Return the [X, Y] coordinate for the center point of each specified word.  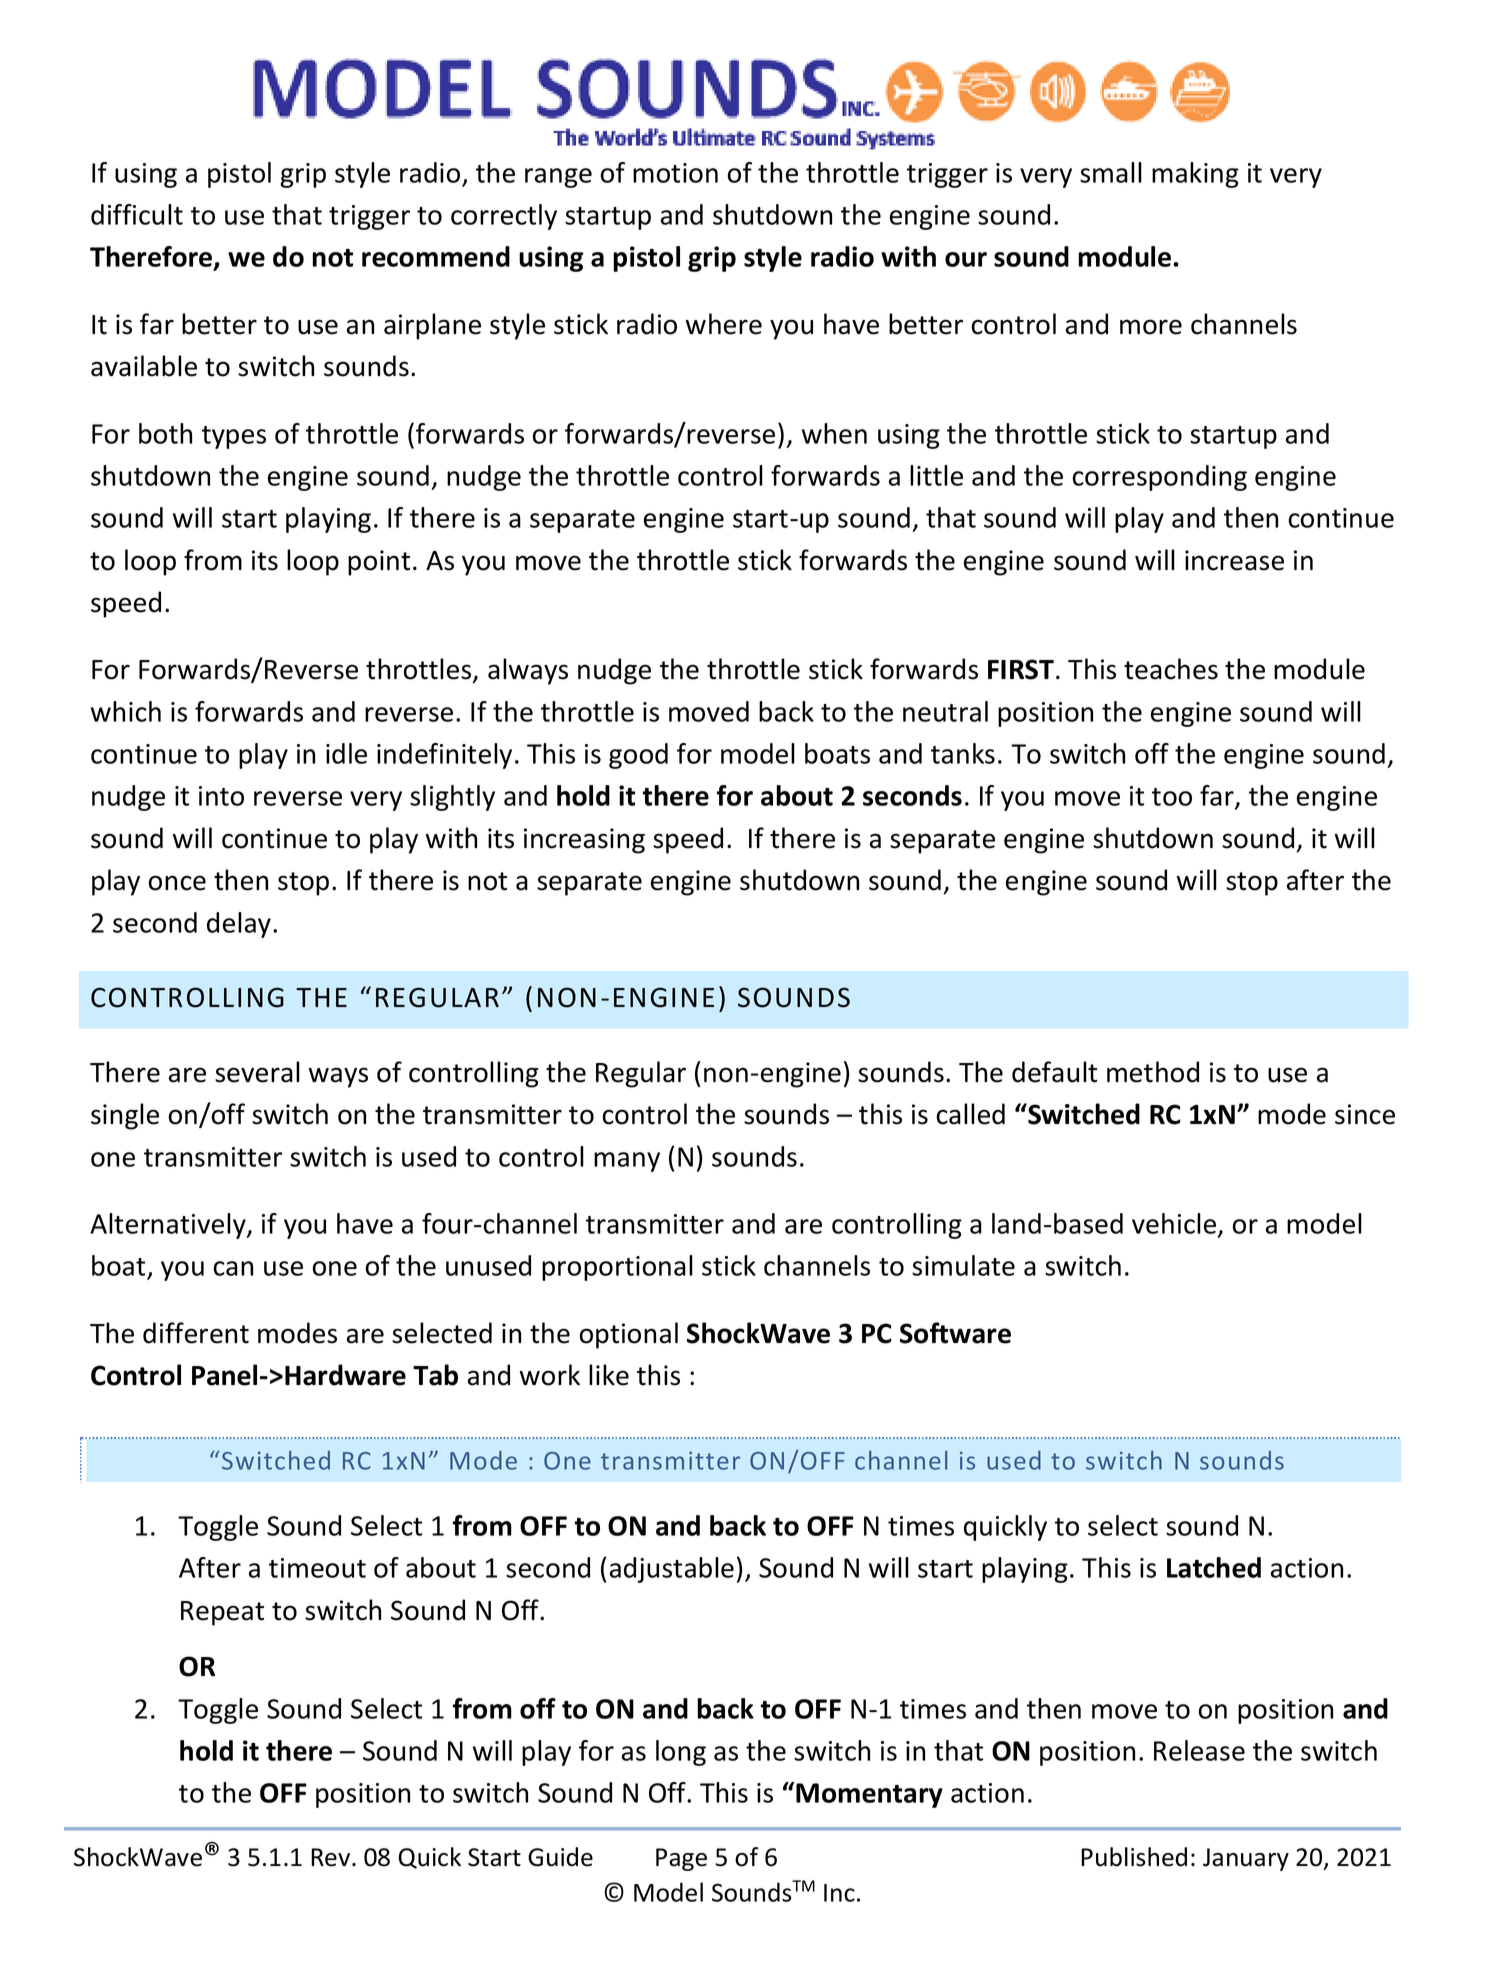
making [1195, 175]
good [638, 756]
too [1172, 797]
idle [346, 753]
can [233, 1268]
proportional [617, 1268]
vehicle [1175, 1224]
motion [675, 173]
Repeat [222, 1613]
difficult [137, 214]
